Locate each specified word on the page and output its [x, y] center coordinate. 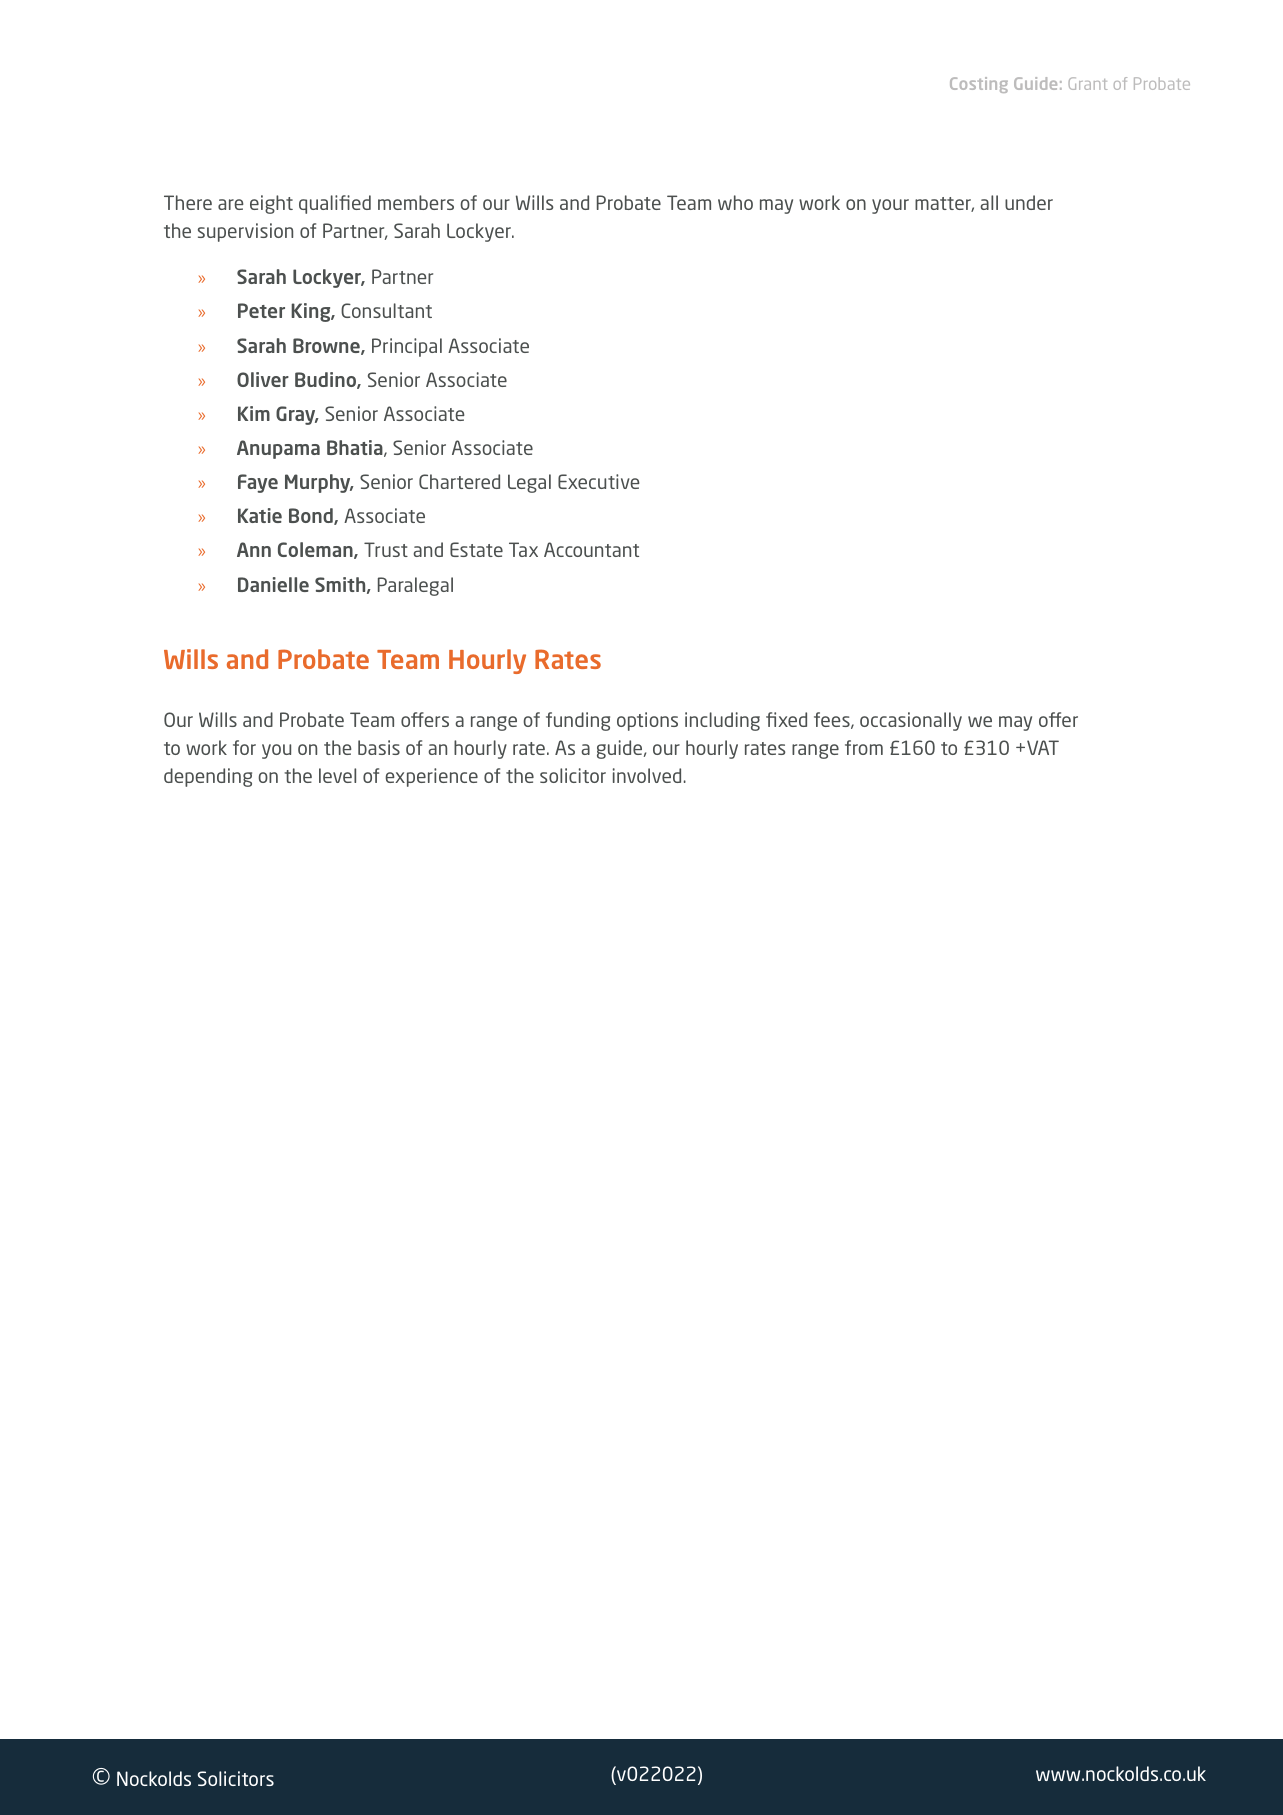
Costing [979, 85]
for [244, 747]
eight [271, 204]
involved [647, 775]
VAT [1043, 747]
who [735, 202]
